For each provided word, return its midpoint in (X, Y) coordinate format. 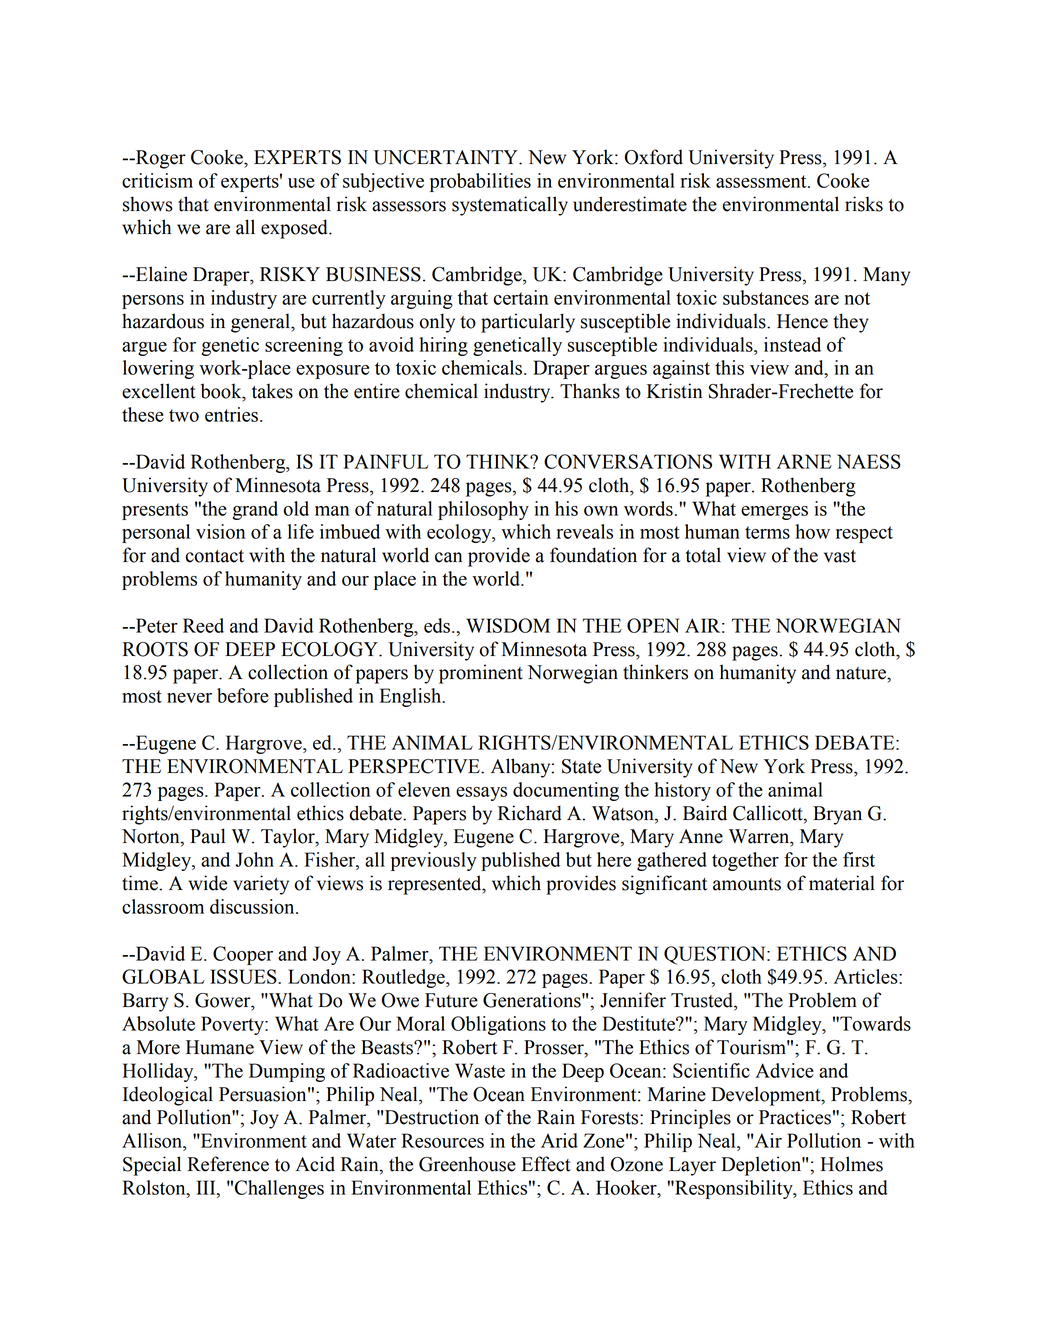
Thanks (590, 391)
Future (451, 1000)
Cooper (243, 955)
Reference (228, 1164)
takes (272, 391)
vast (840, 556)
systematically (510, 206)
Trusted (703, 1001)
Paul (207, 836)
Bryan (837, 815)
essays (481, 794)
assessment (762, 181)
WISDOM (508, 625)
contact (215, 556)
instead (792, 344)
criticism (157, 180)
